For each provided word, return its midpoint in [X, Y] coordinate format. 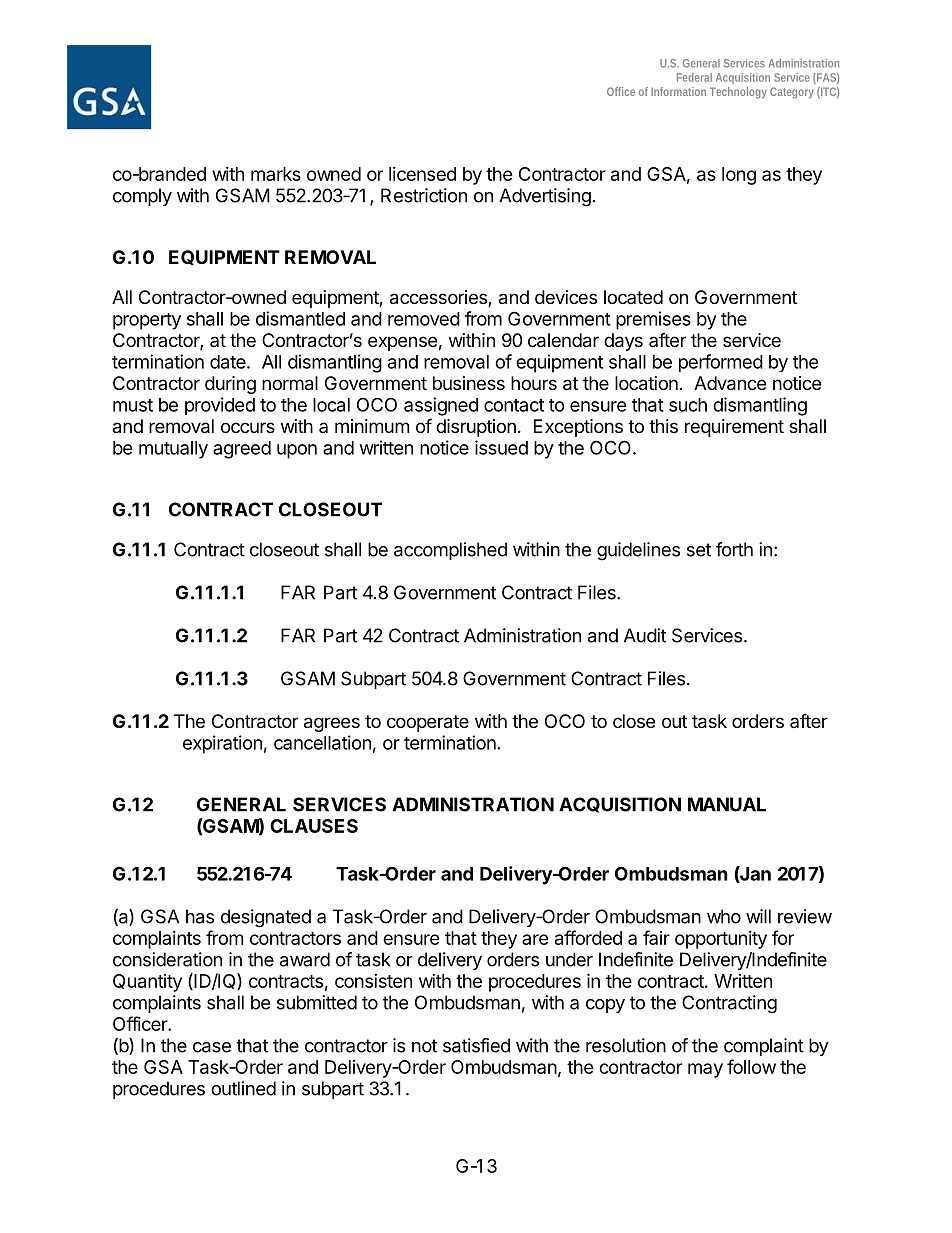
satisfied [476, 1045]
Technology [738, 93]
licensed [422, 174]
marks [276, 174]
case [212, 1047]
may [705, 1070]
